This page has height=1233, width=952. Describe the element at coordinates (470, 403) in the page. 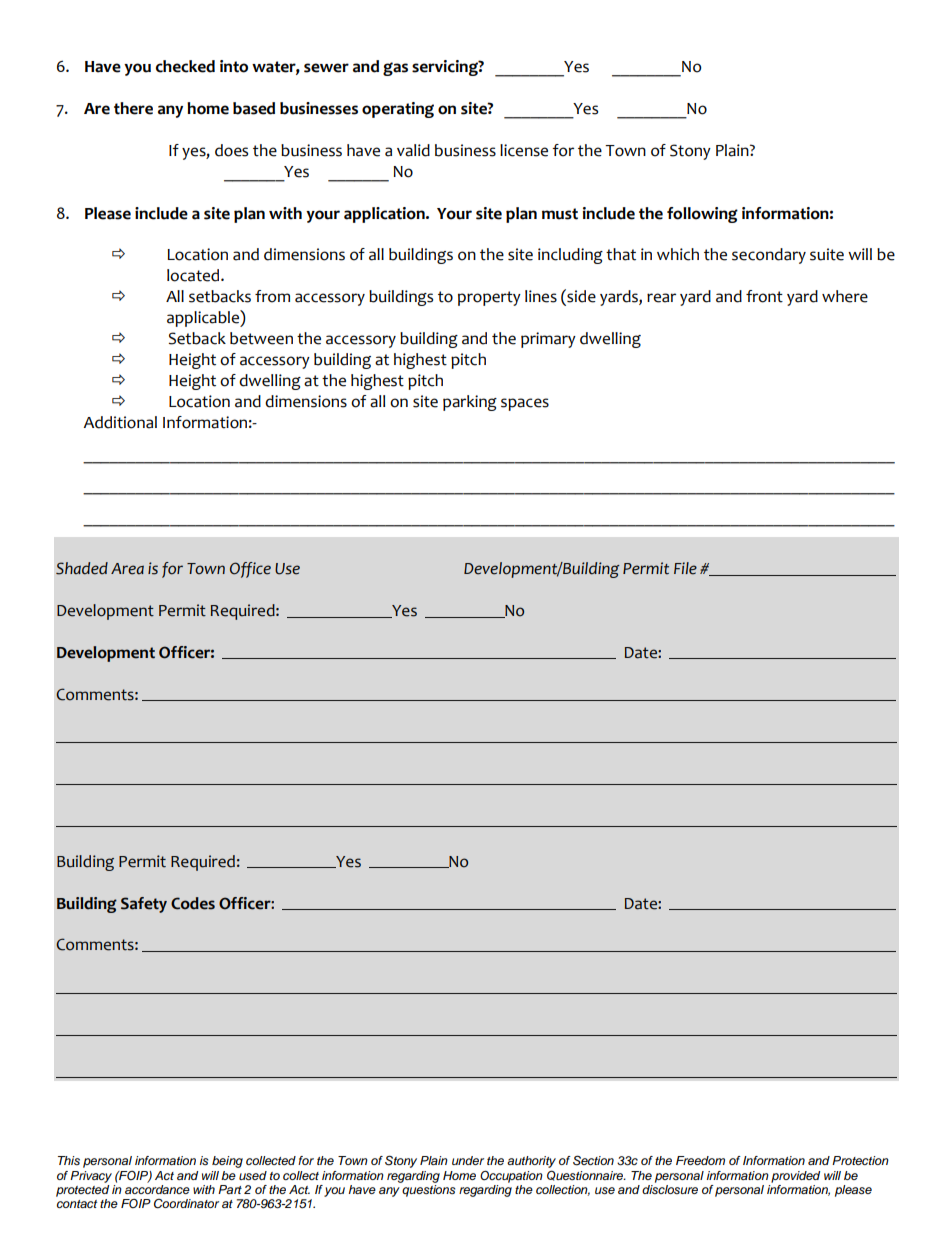

I see `parking` at that location.
